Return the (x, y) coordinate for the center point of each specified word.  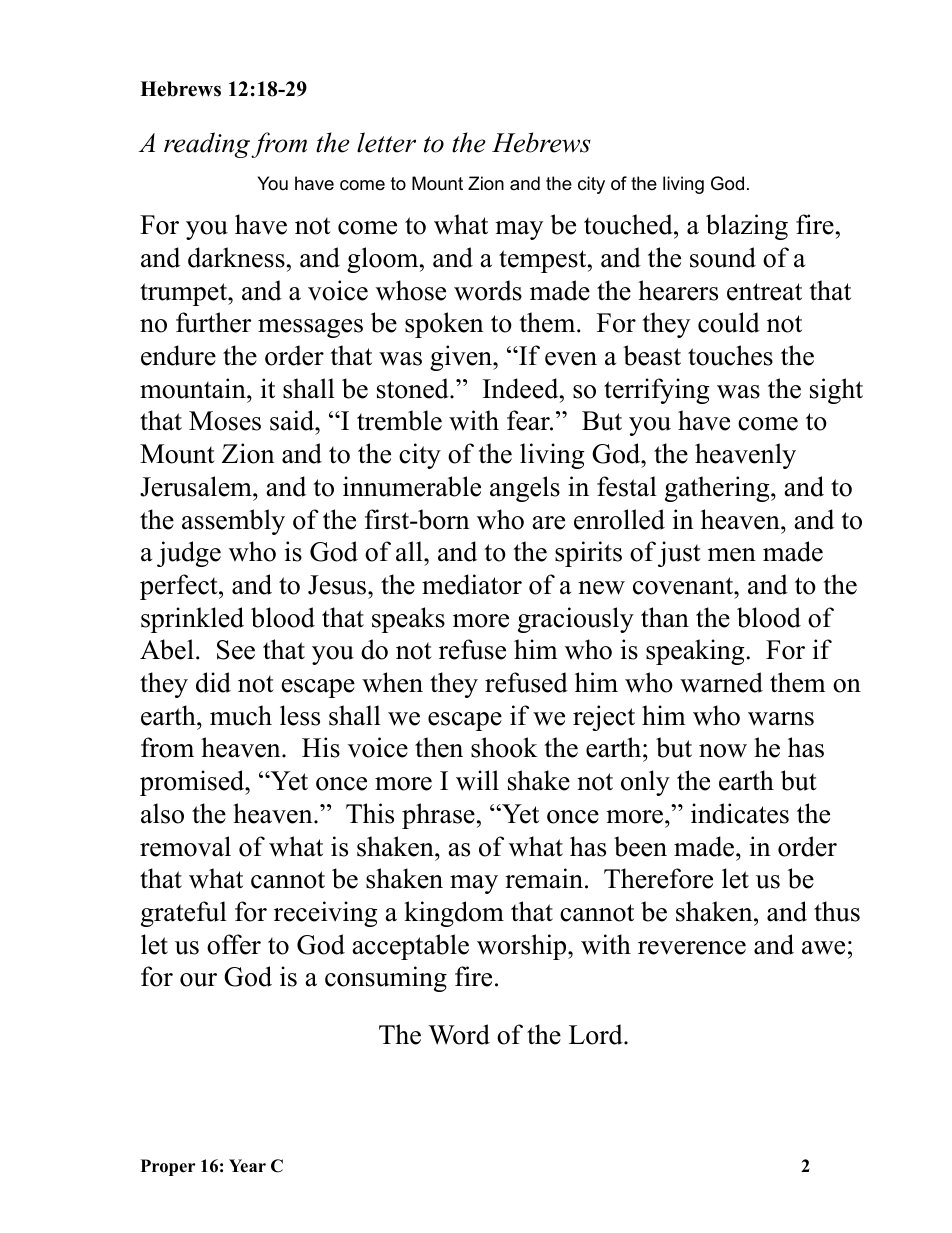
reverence (692, 948)
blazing (747, 227)
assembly (233, 522)
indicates (740, 813)
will (477, 780)
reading (208, 145)
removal (185, 846)
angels (525, 489)
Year (247, 1166)
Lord (597, 1034)
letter (386, 142)
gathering (718, 489)
